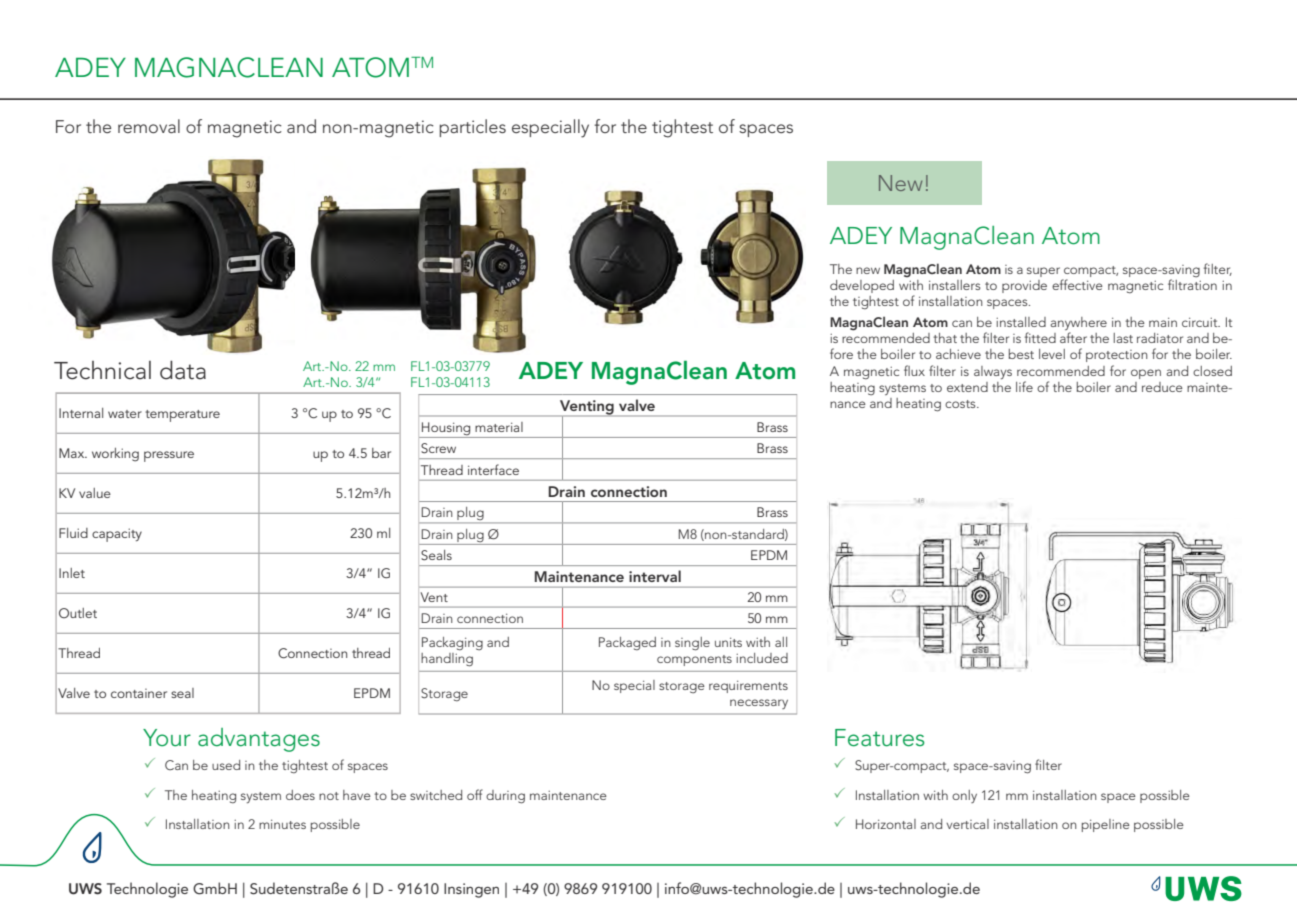  What do you see at coordinates (762, 658) in the page?
I see `included` at bounding box center [762, 658].
